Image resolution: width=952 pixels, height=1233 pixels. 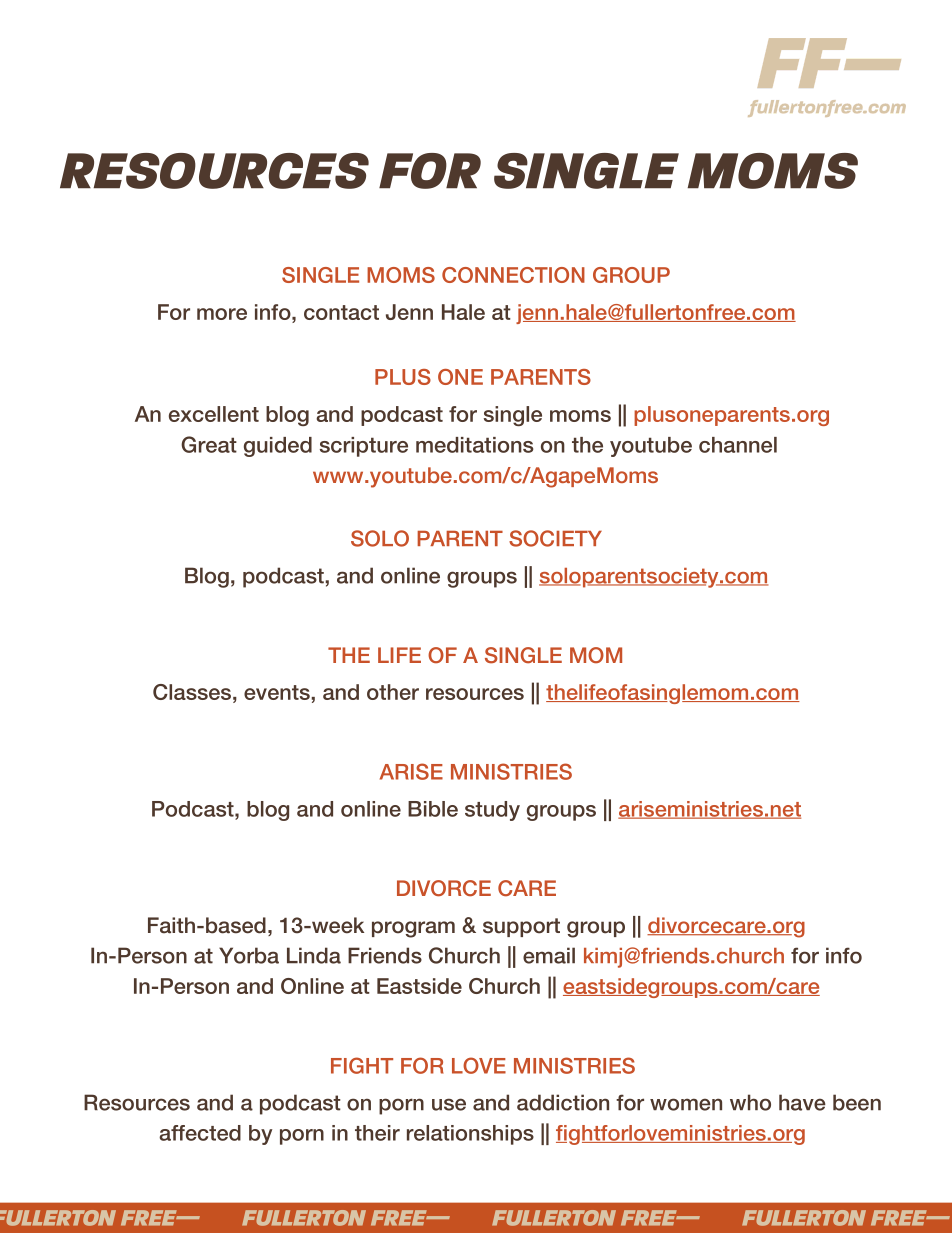 What do you see at coordinates (513, 275) in the screenshot?
I see `CONNECTION` at bounding box center [513, 275].
